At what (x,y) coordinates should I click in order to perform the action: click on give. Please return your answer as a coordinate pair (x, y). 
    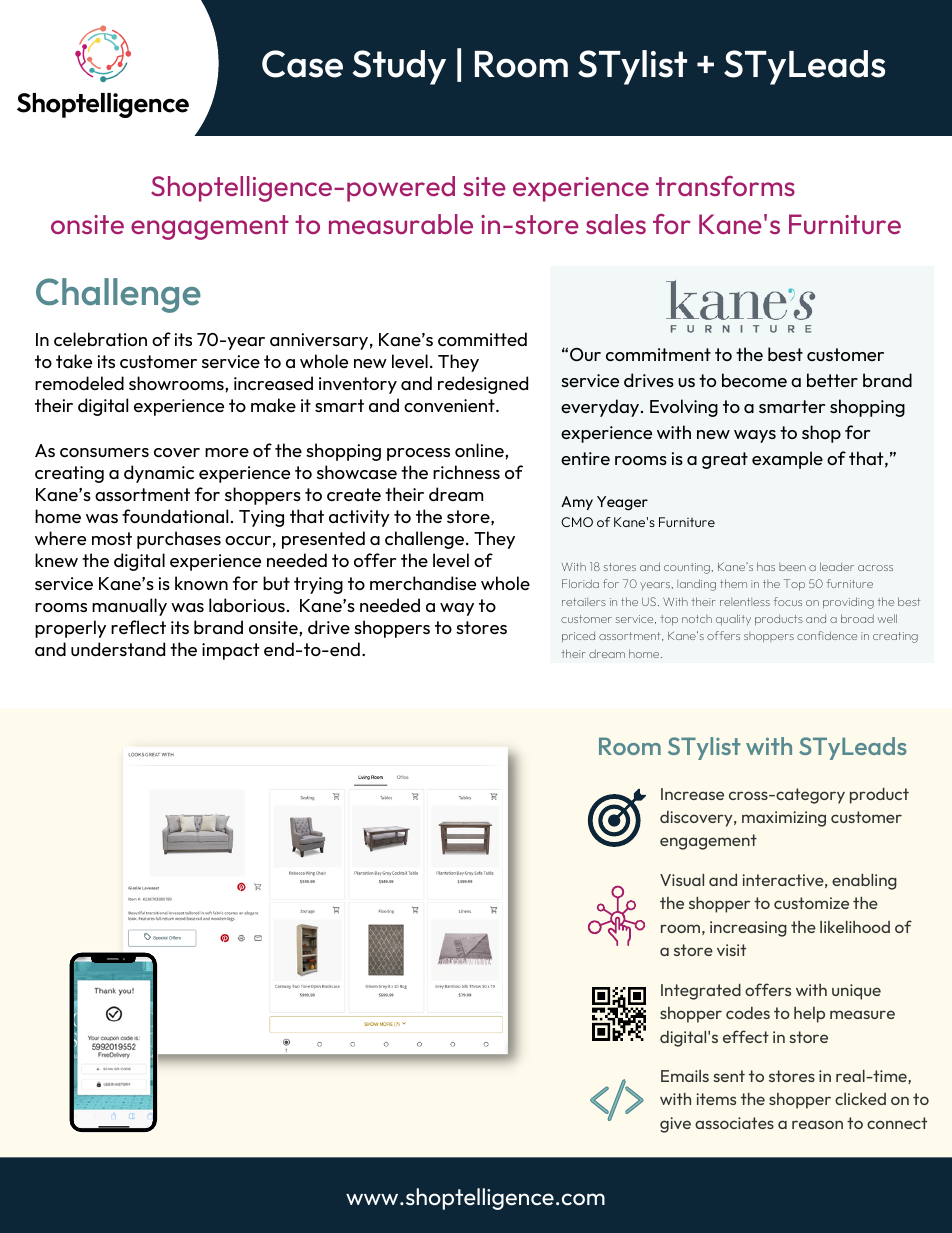
    Looking at the image, I should click on (675, 1125).
